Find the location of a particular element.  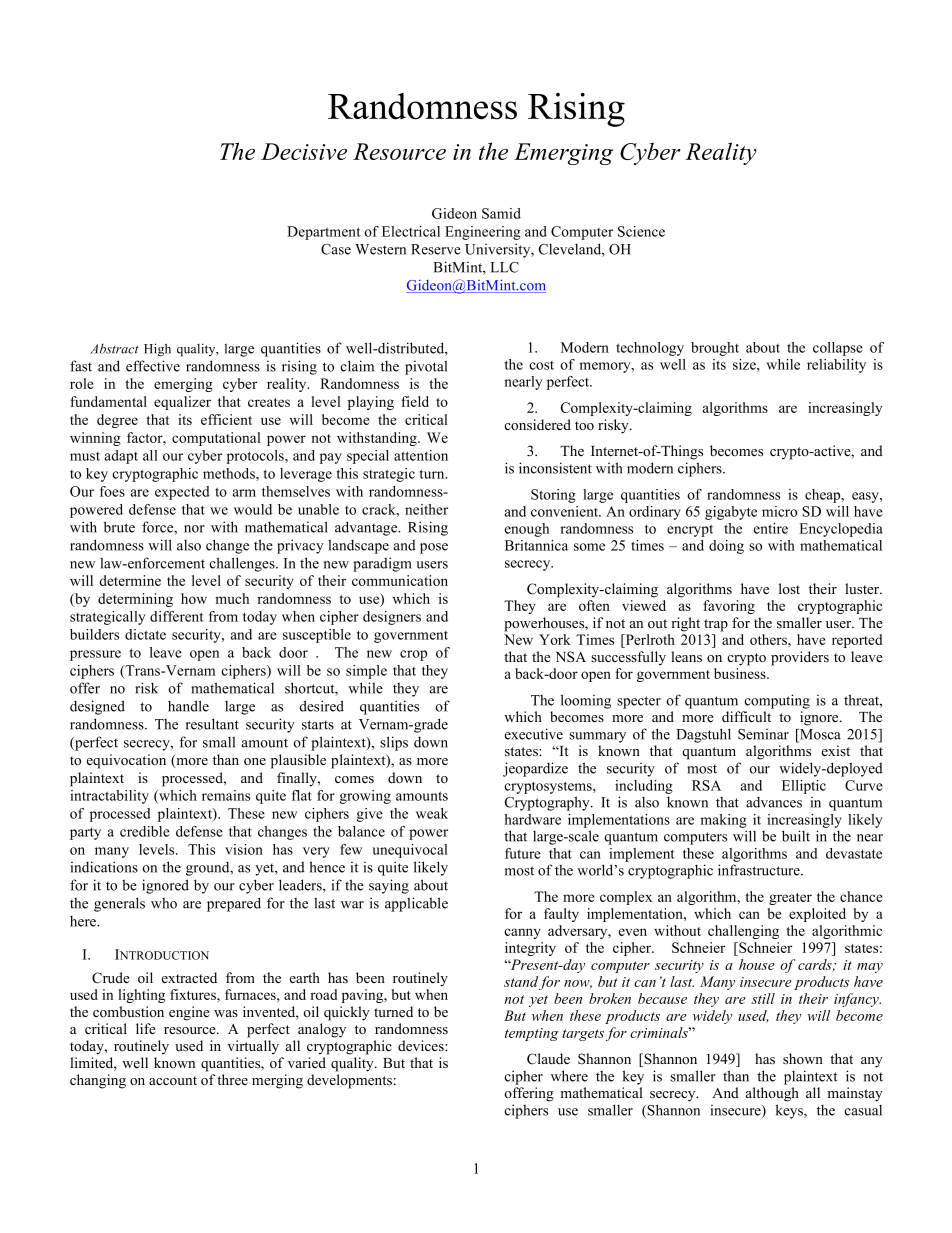

field is located at coordinates (415, 401).
